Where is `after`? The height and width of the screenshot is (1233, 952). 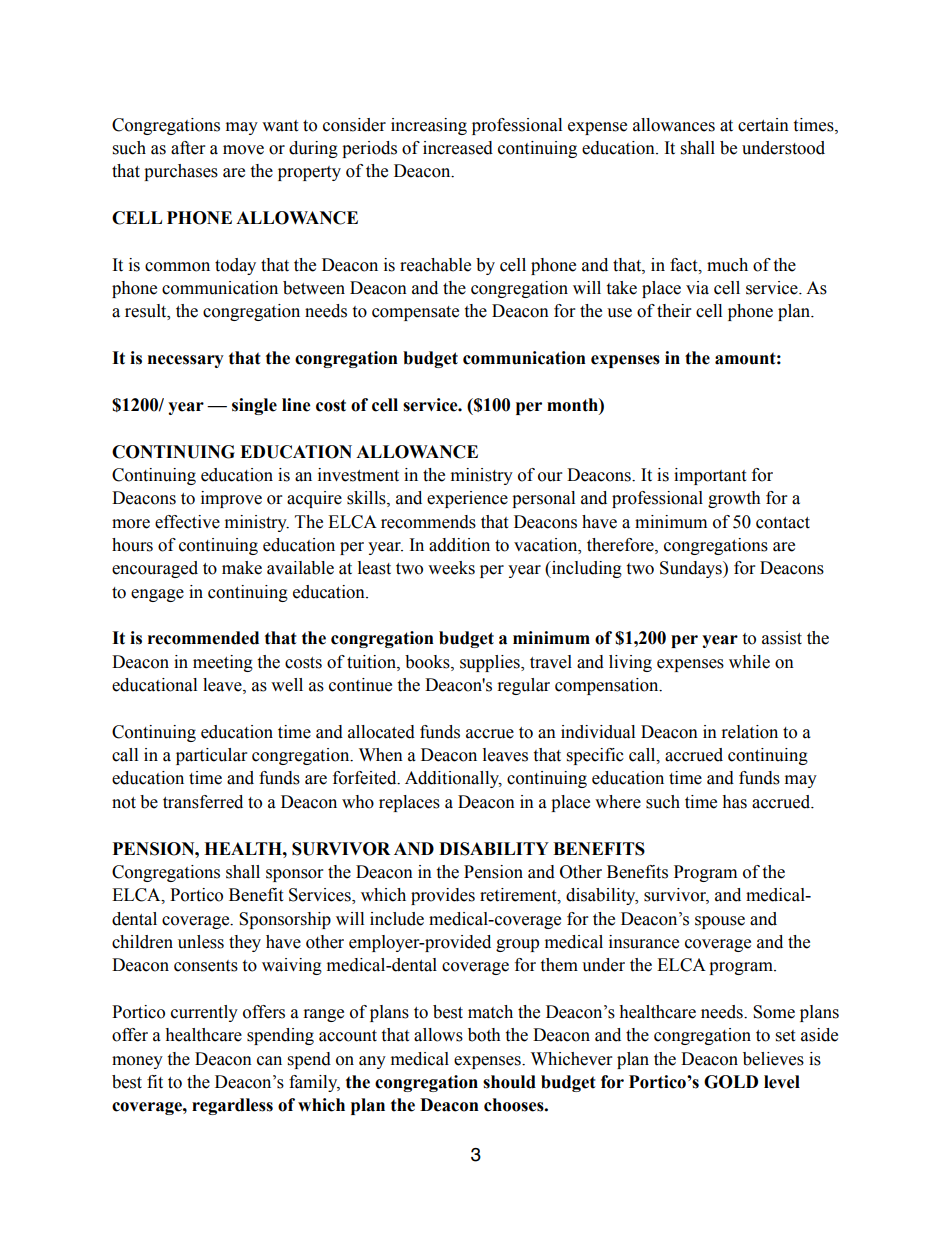 after is located at coordinates (188, 148).
